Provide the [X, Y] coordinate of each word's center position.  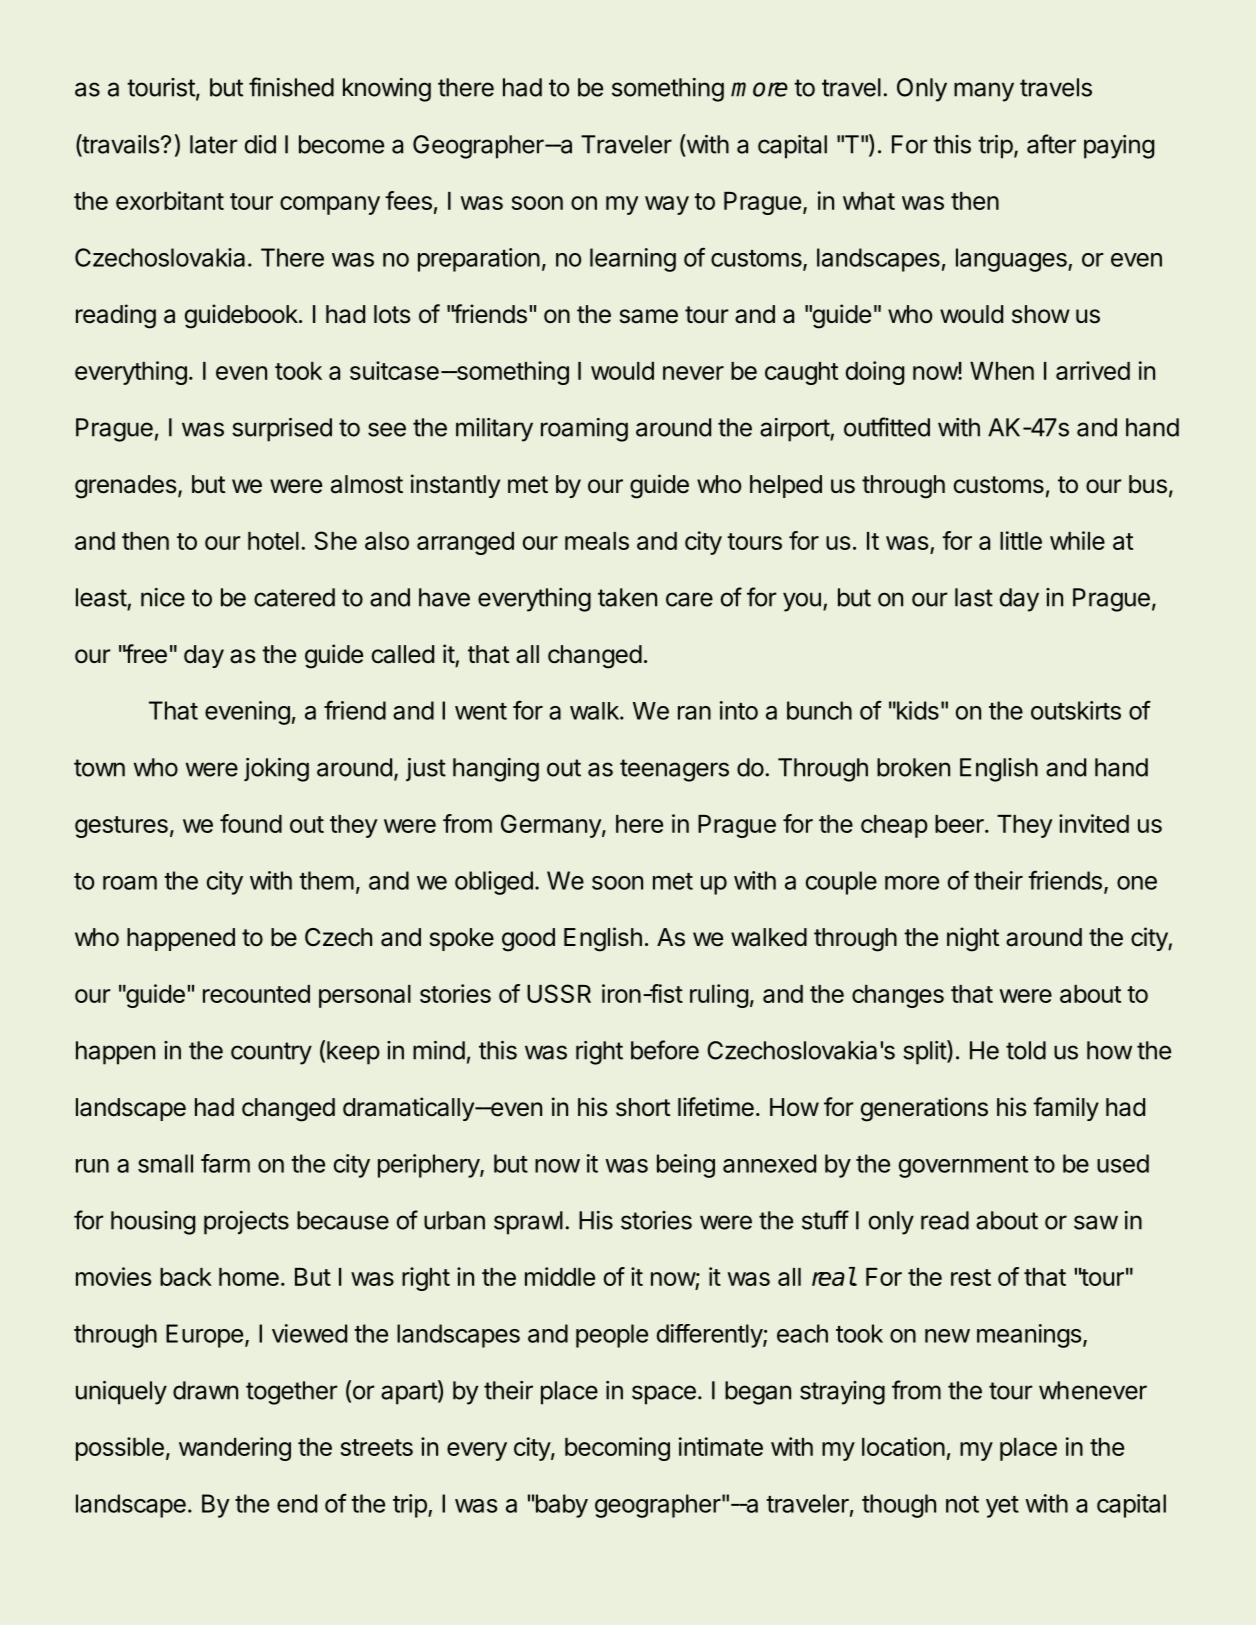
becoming [617, 1449]
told [1026, 1050]
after [1051, 144]
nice [163, 597]
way [667, 205]
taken [627, 597]
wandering [235, 1449]
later [214, 144]
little [1021, 540]
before [665, 1050]
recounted [256, 994]
